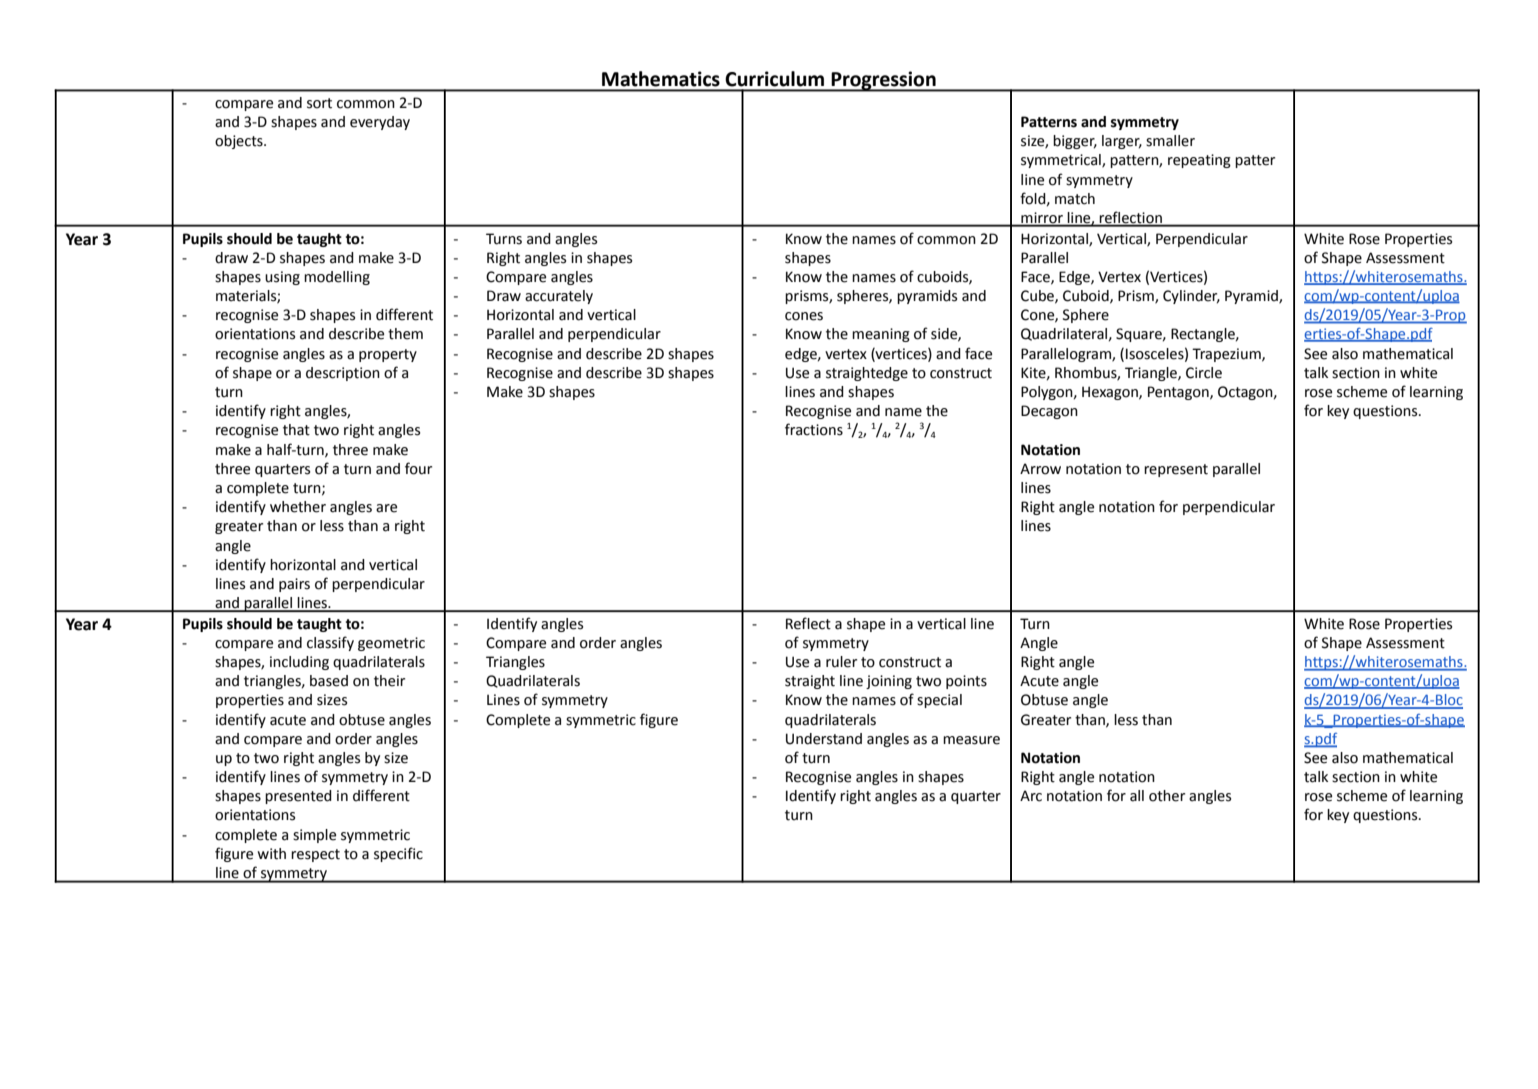 The image size is (1538, 1089). I want to click on sort, so click(319, 103).
